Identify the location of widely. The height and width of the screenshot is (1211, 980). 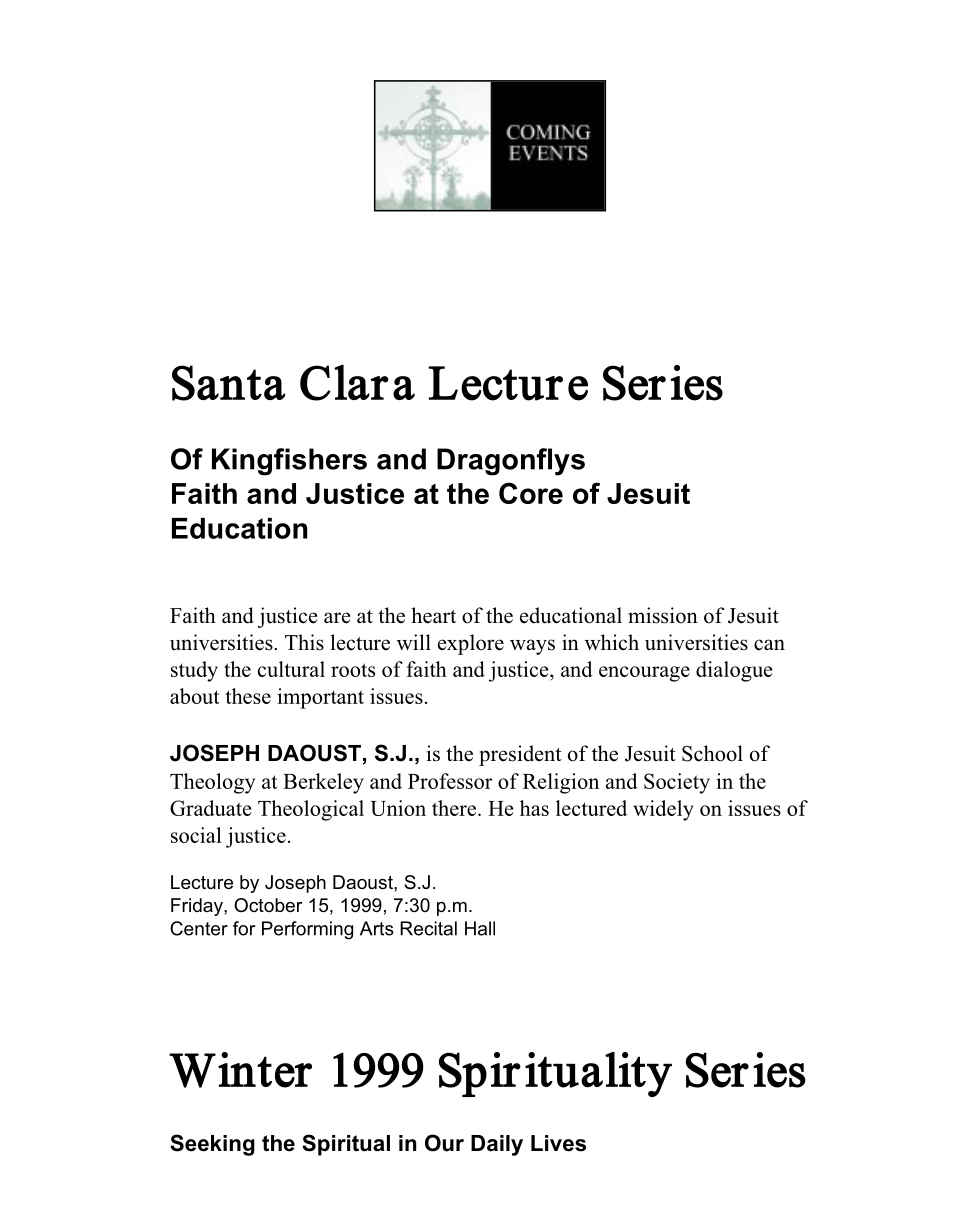
(663, 810).
